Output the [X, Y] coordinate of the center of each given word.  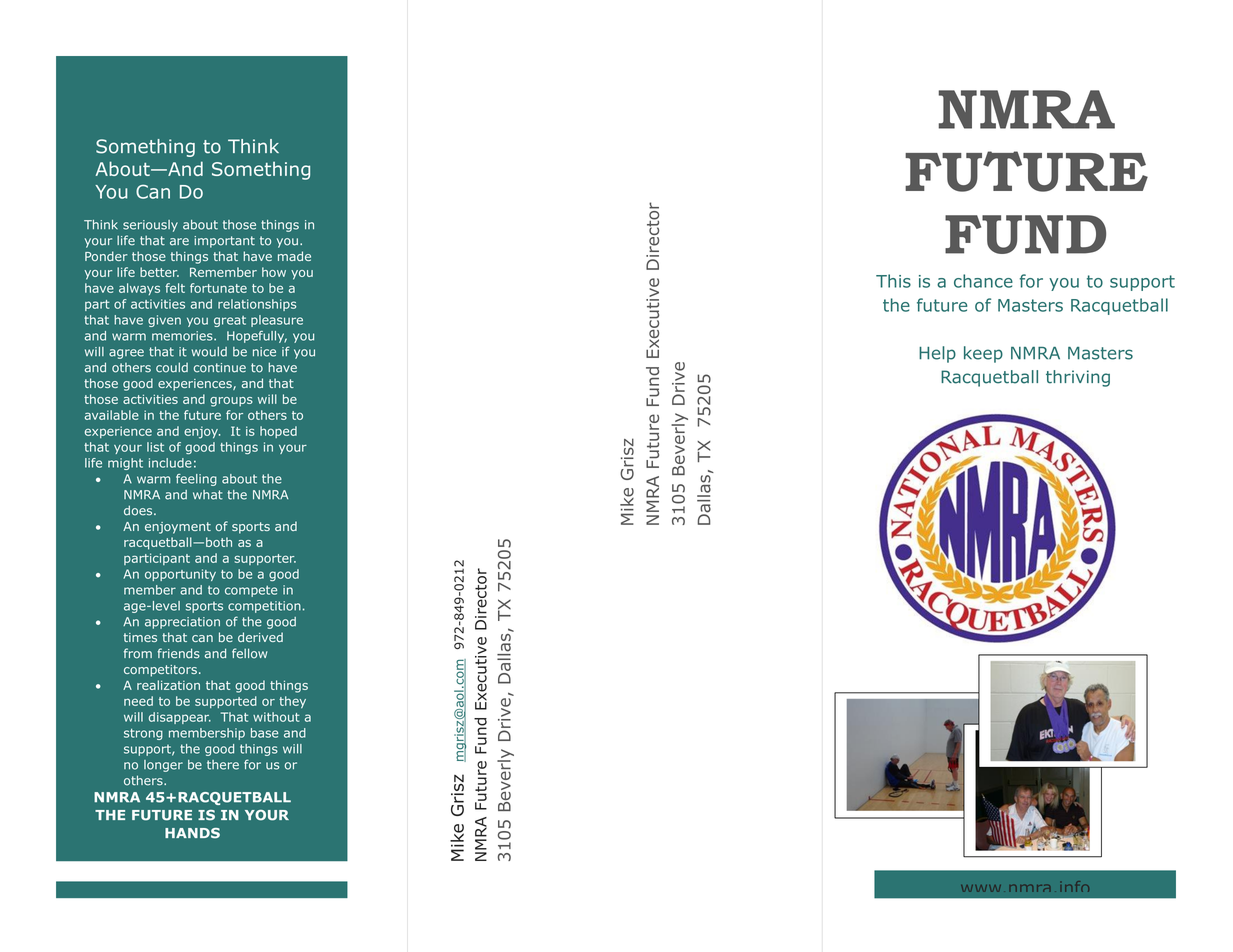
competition [264, 607]
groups [231, 402]
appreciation [182, 623]
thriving [1078, 378]
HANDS [192, 833]
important [224, 242]
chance [983, 281]
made [294, 256]
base [264, 733]
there [223, 765]
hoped [278, 432]
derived [260, 637]
